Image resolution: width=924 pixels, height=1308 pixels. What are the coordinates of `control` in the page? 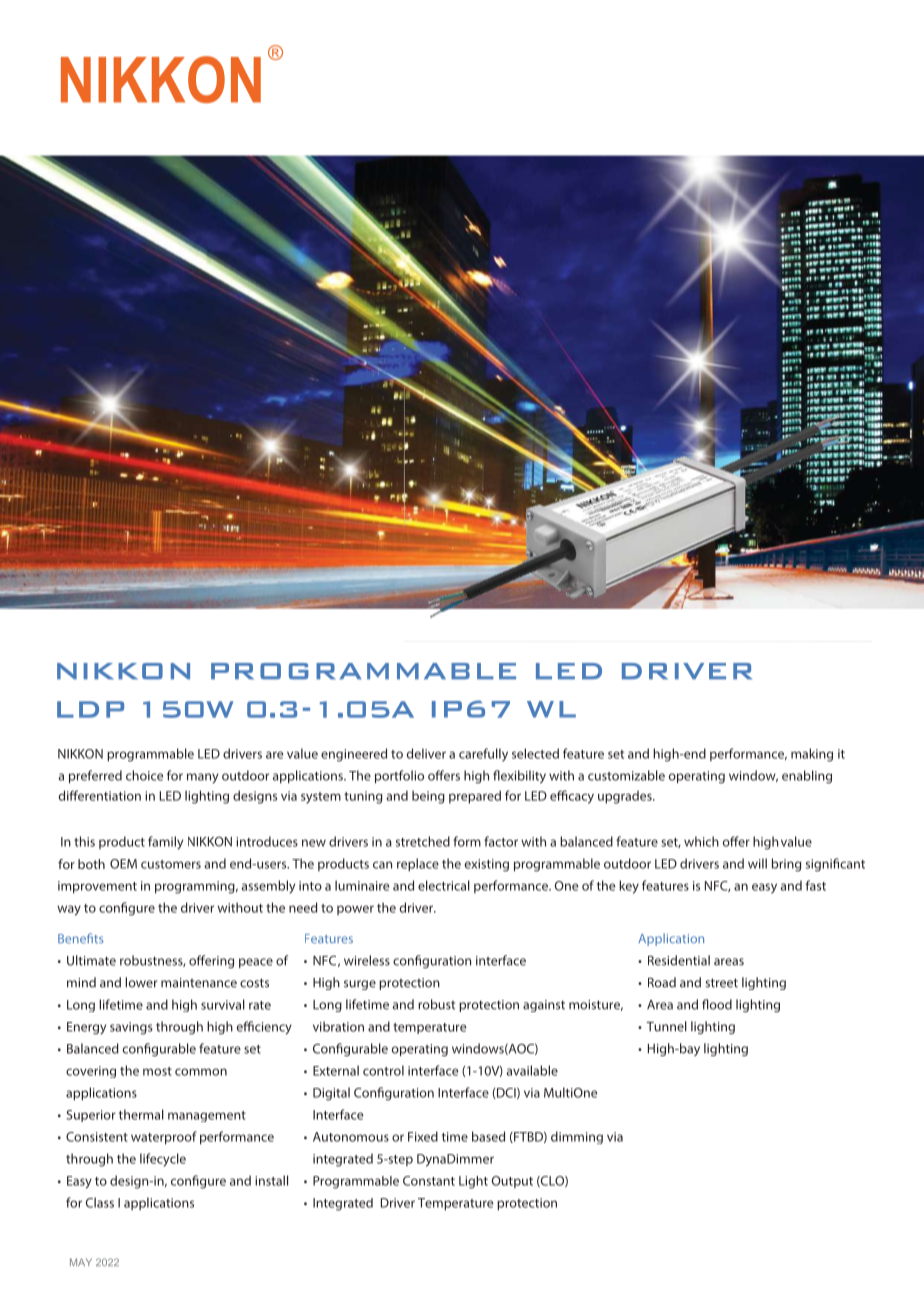 It's located at (383, 1070).
